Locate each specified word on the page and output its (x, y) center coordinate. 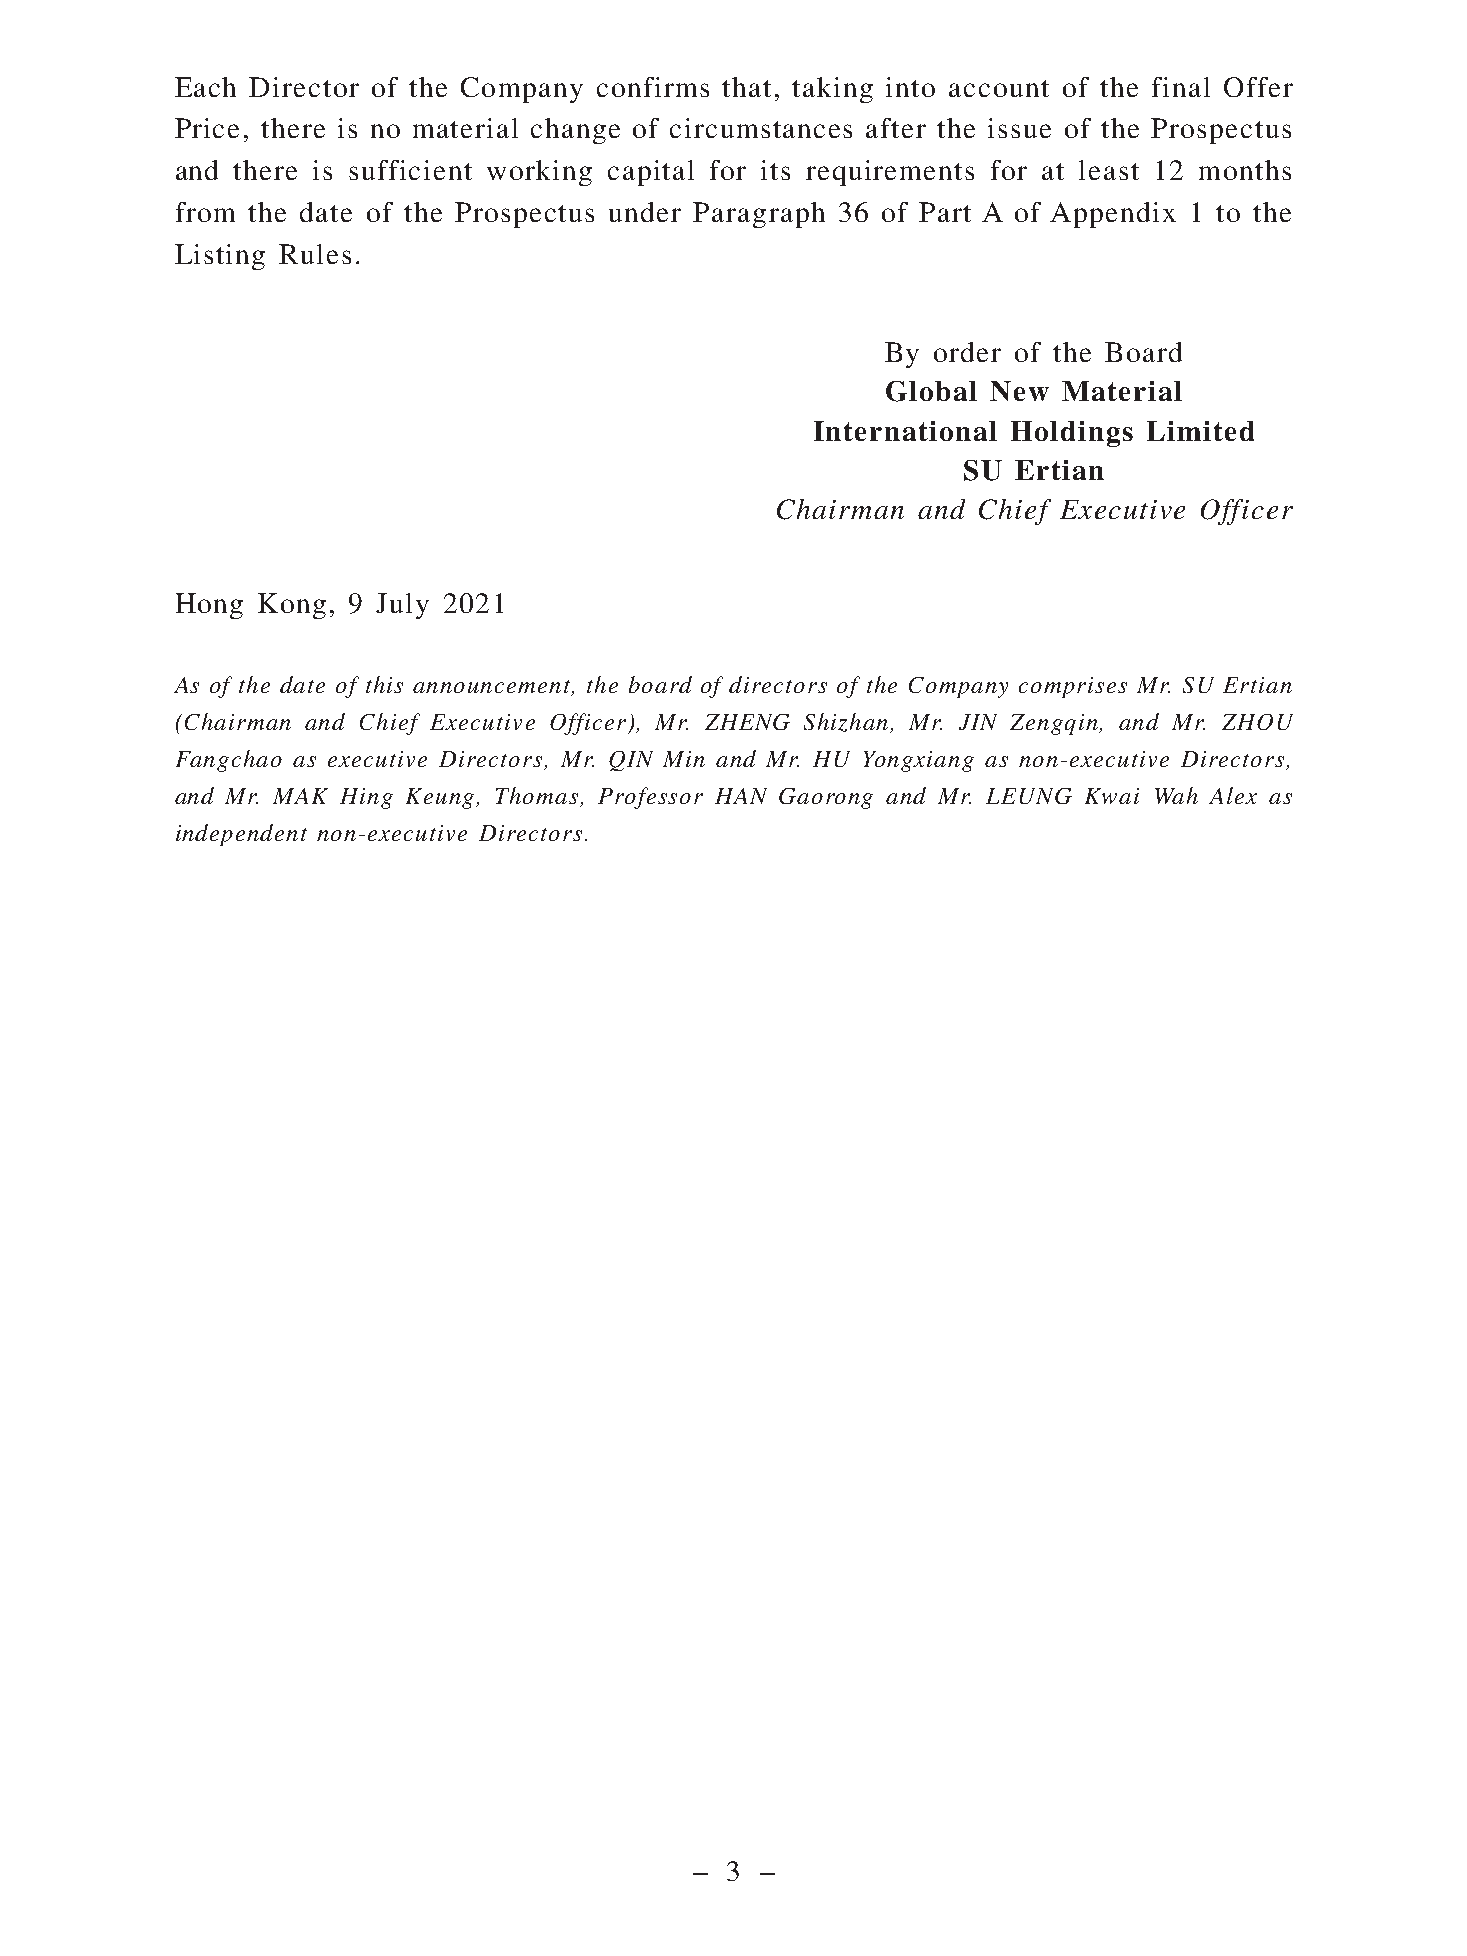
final (1181, 87)
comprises (1073, 687)
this (384, 684)
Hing (366, 798)
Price (207, 128)
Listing (220, 257)
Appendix (1113, 215)
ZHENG (747, 722)
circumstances (761, 128)
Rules (315, 254)
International (905, 431)
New (1019, 391)
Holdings (1072, 434)
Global (931, 391)
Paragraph (759, 215)
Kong (292, 606)
